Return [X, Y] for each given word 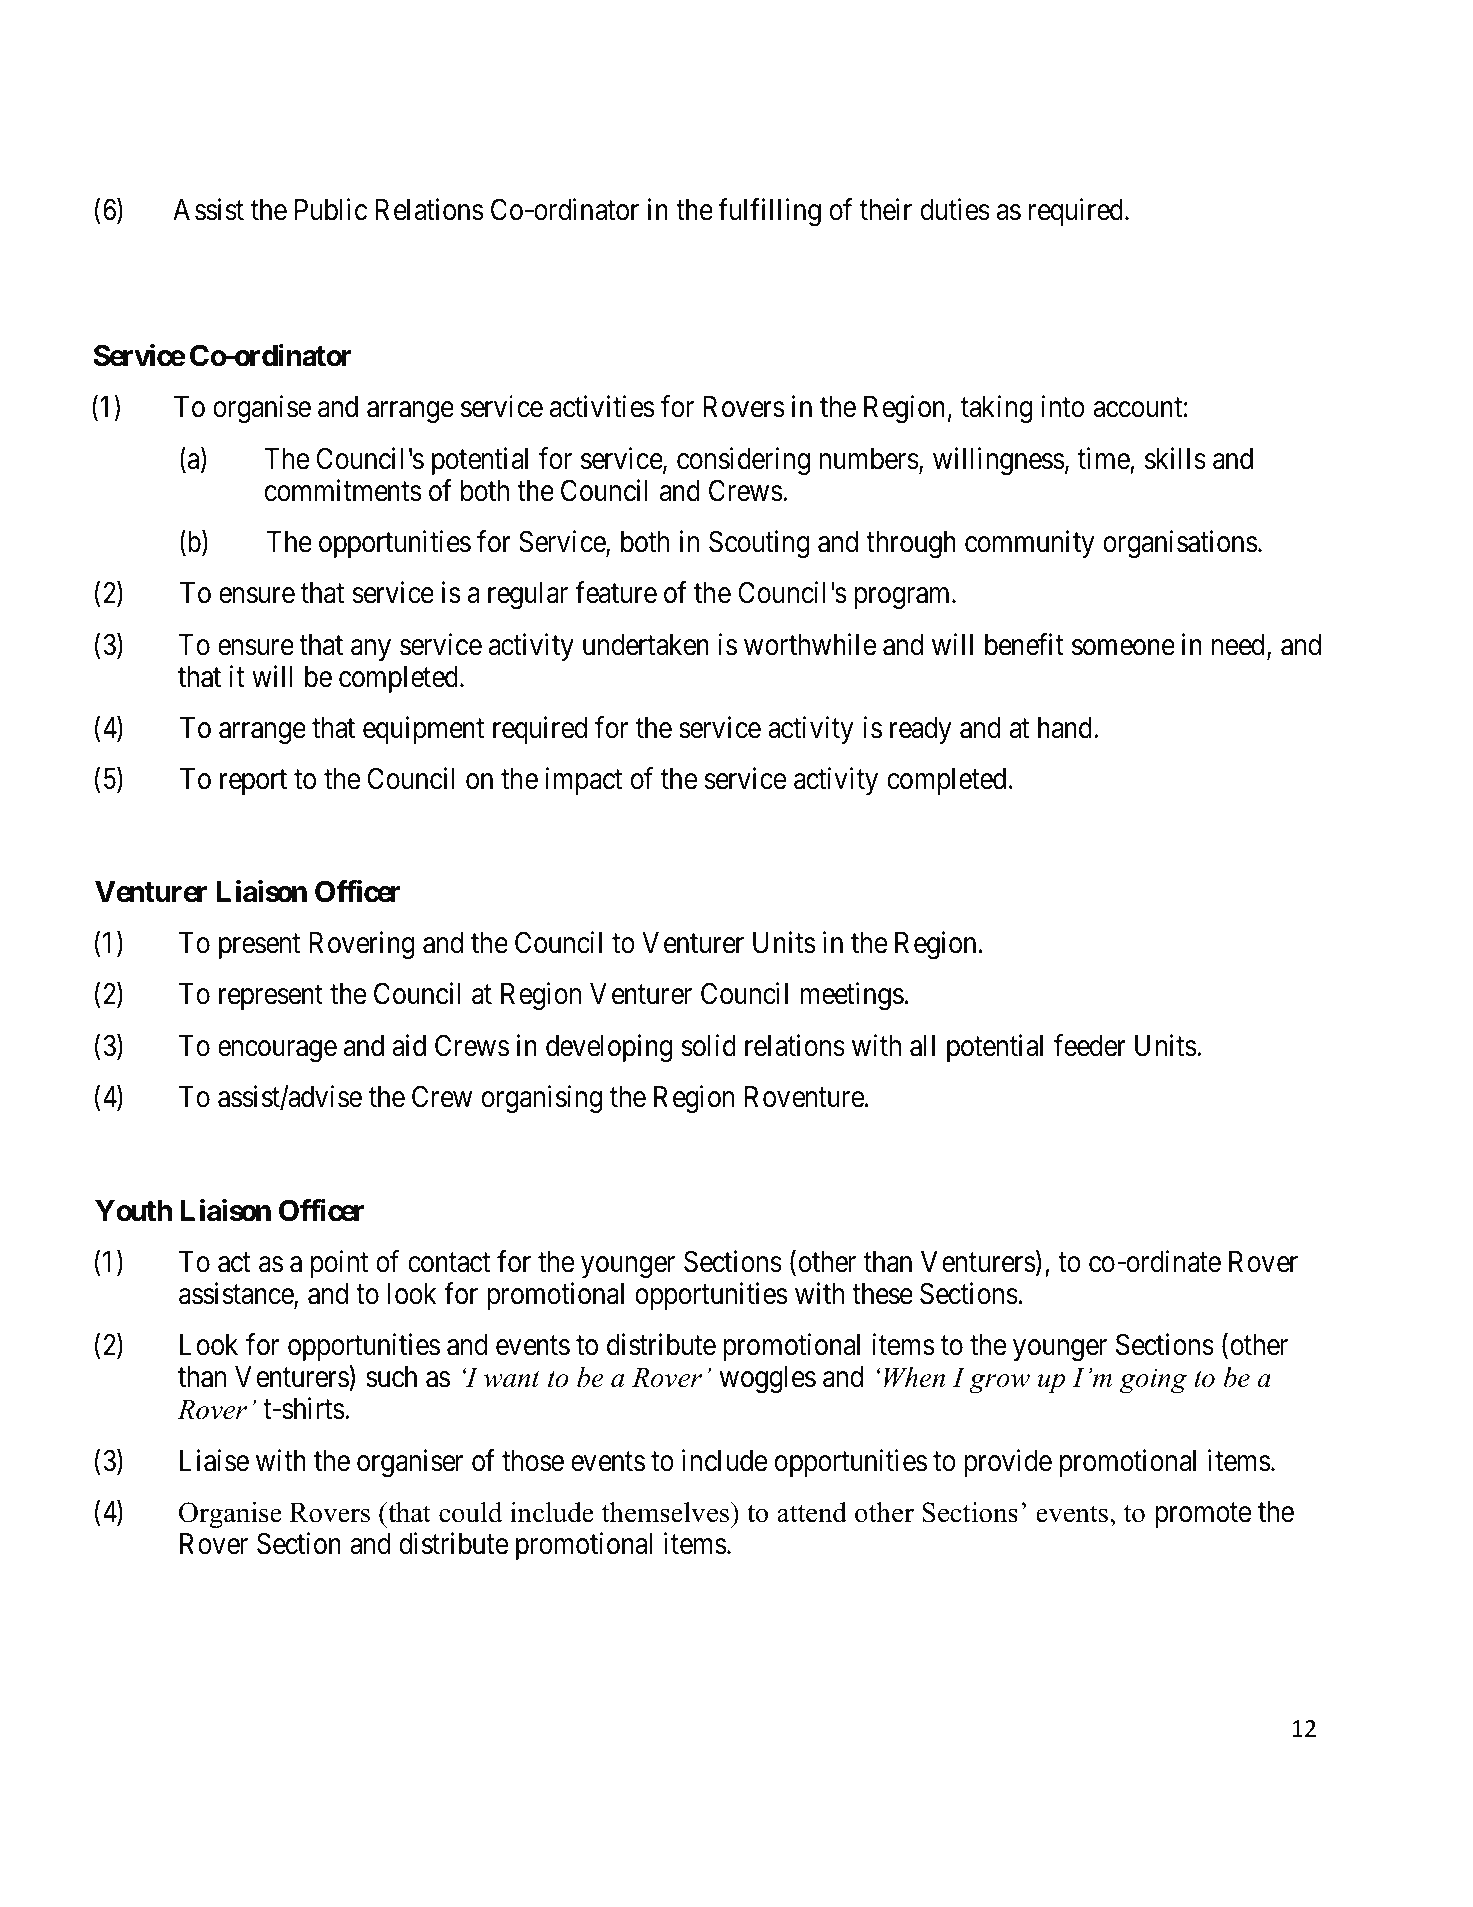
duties [955, 210]
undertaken [646, 645]
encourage [277, 1052]
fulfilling [769, 213]
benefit [1024, 644]
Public [331, 210]
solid [708, 1046]
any [371, 650]
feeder [1090, 1046]
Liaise [214, 1460]
